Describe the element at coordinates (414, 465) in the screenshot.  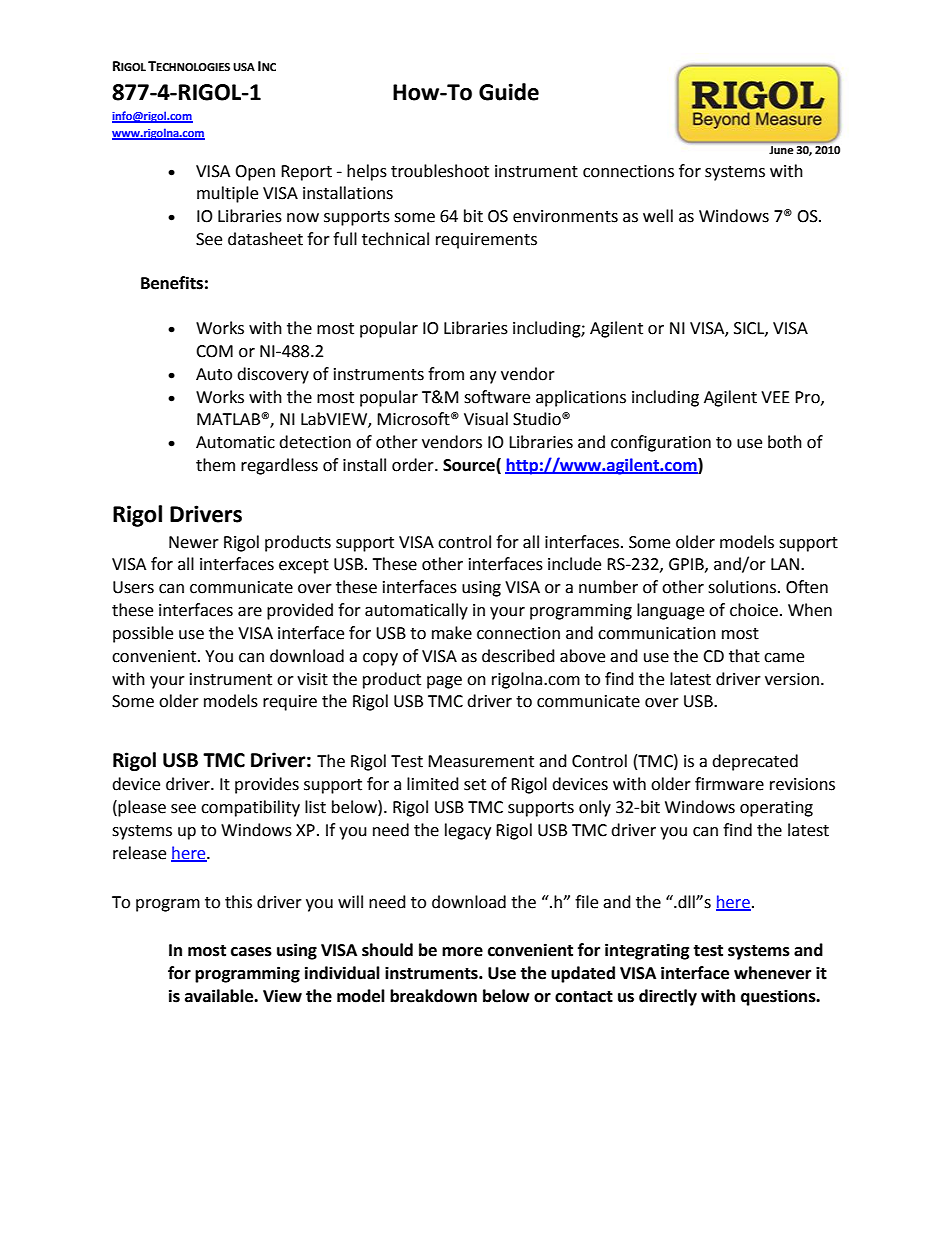
I see `order` at that location.
